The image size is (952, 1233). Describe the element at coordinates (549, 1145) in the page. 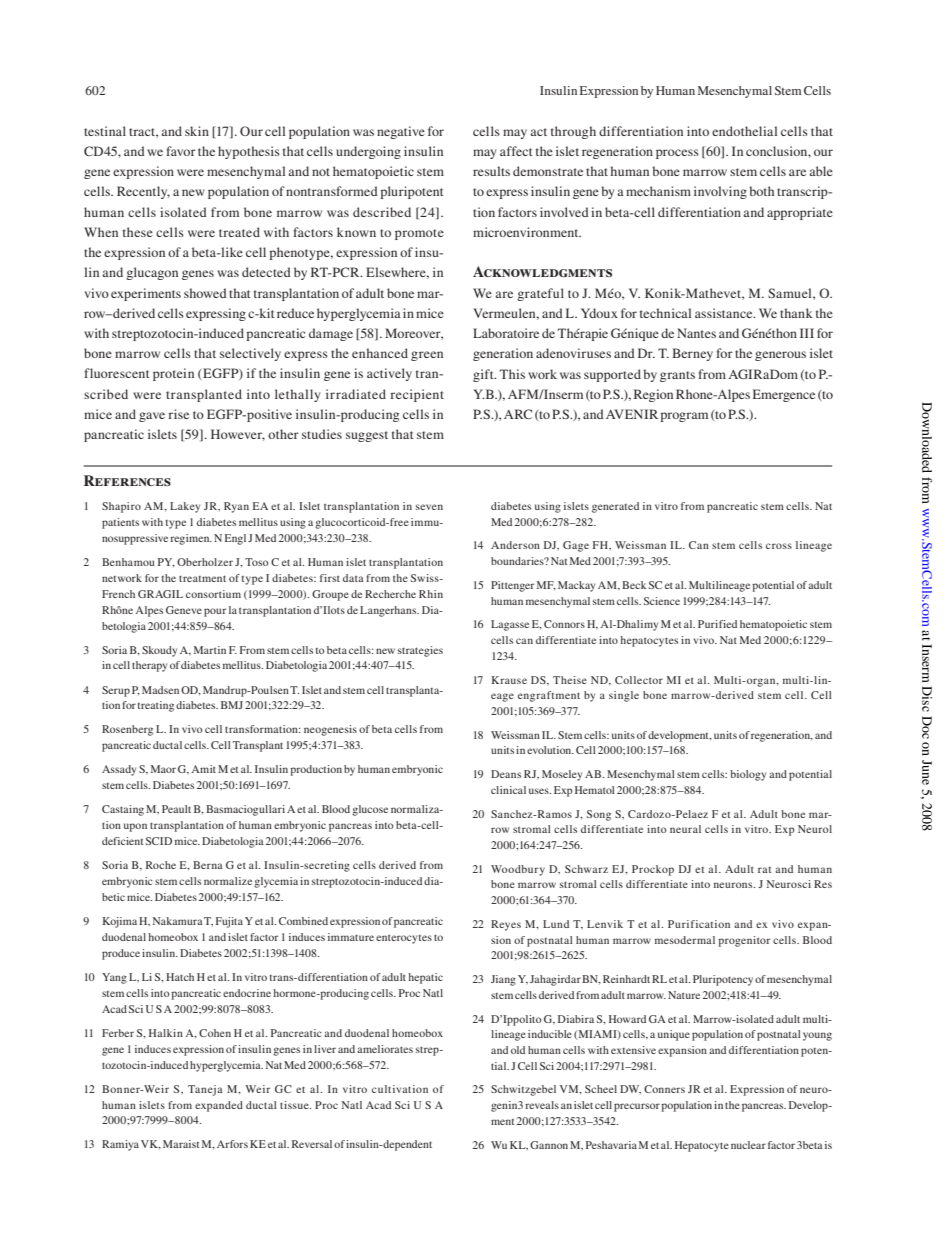

I see `Gannon` at that location.
